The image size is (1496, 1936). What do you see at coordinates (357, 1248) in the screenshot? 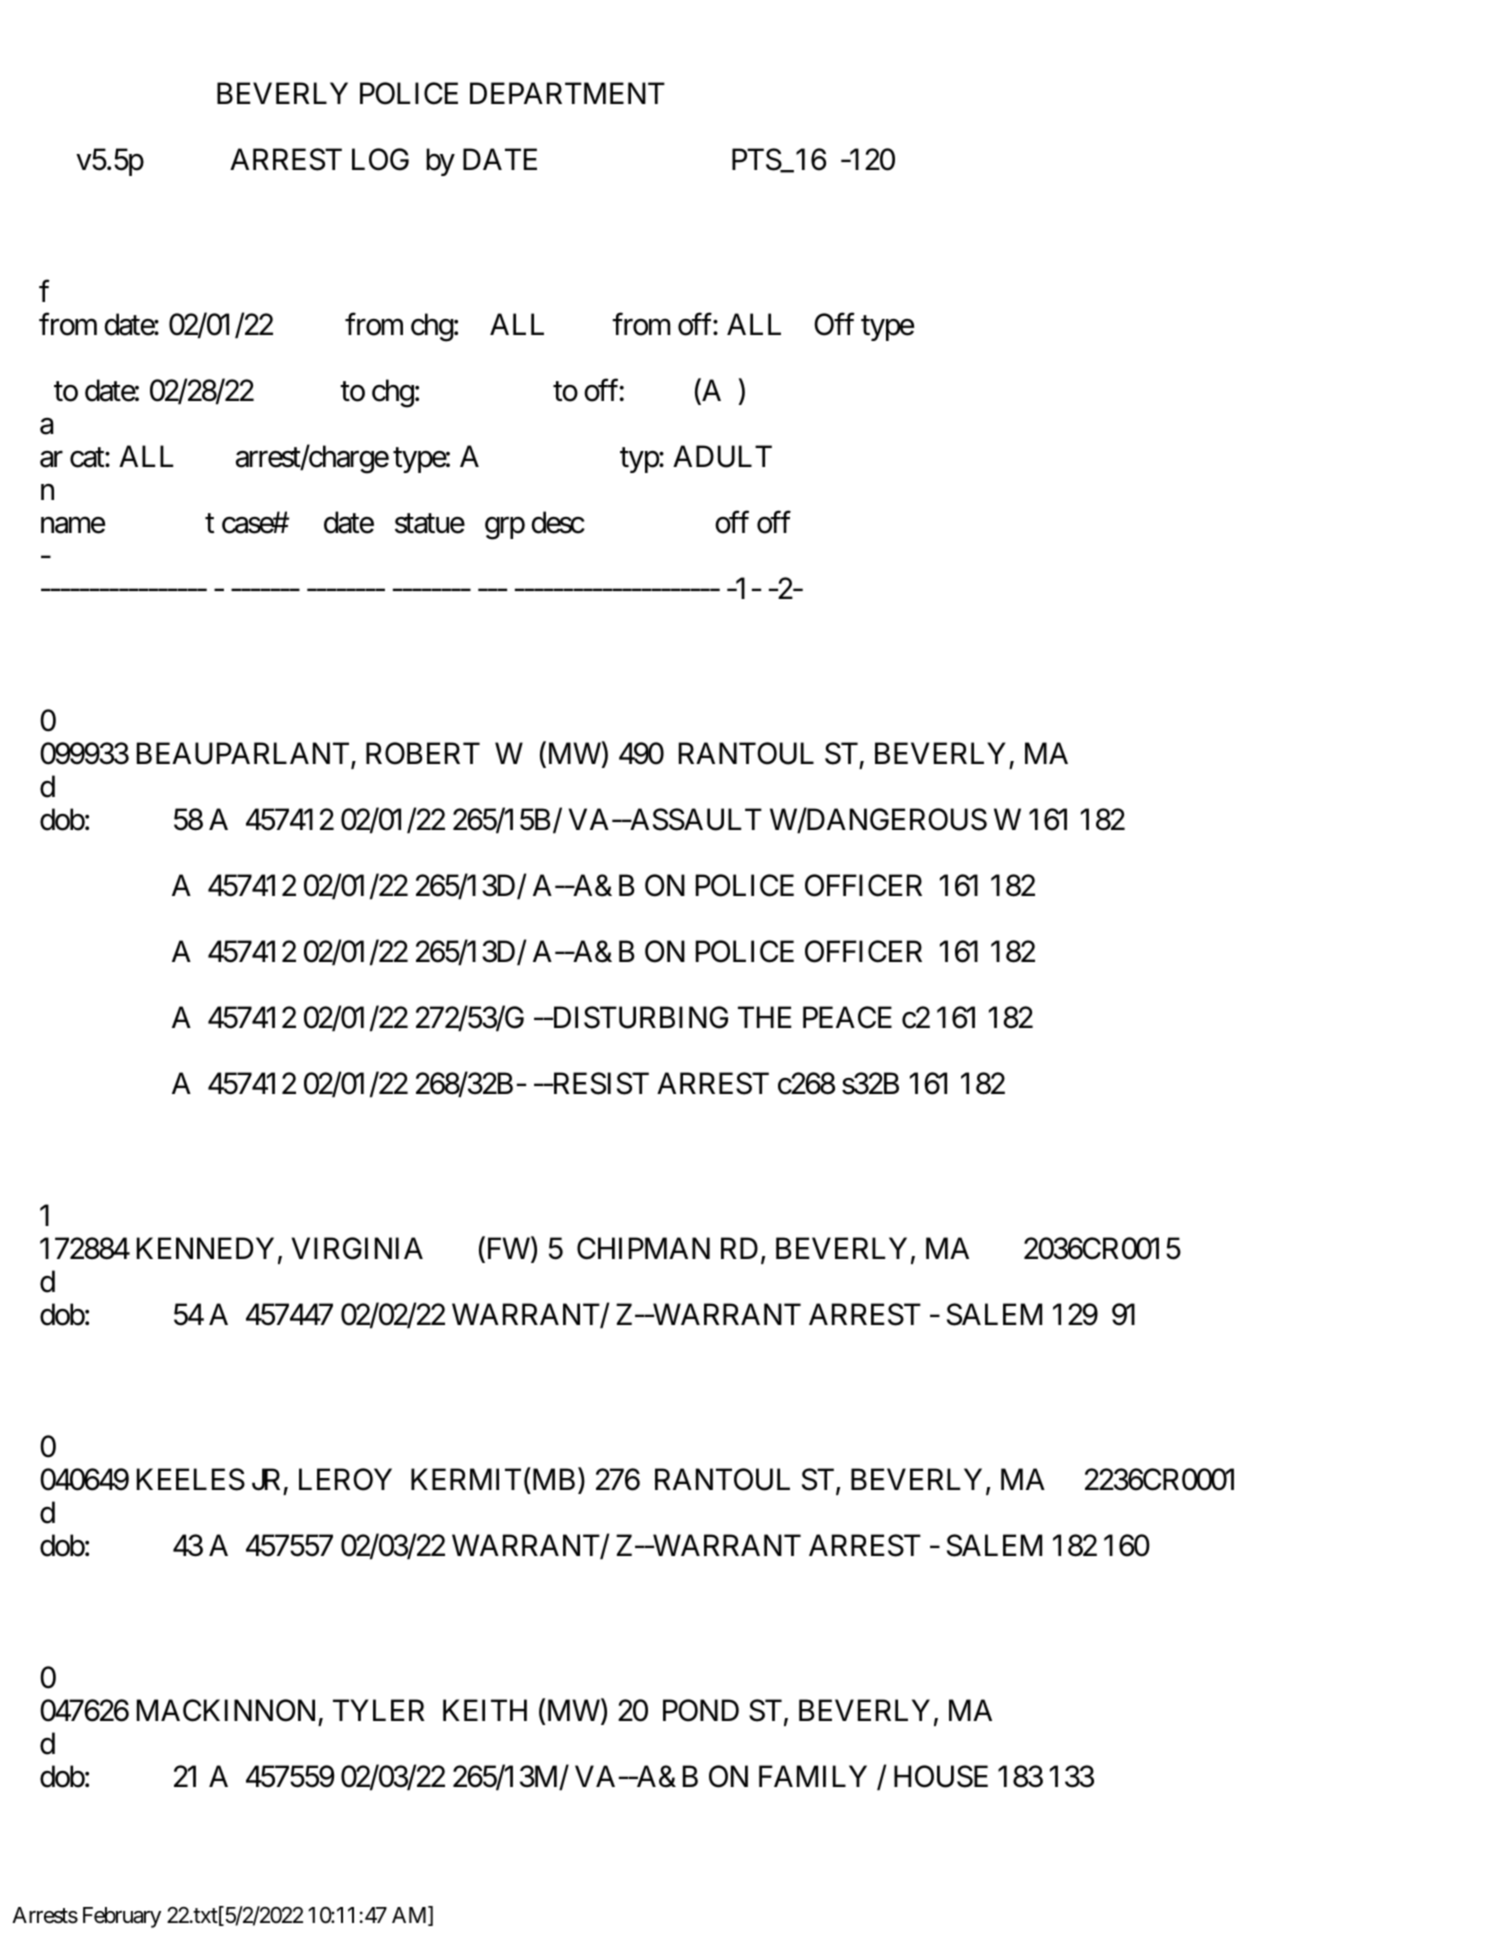
I see `VIRGINIA` at bounding box center [357, 1248].
